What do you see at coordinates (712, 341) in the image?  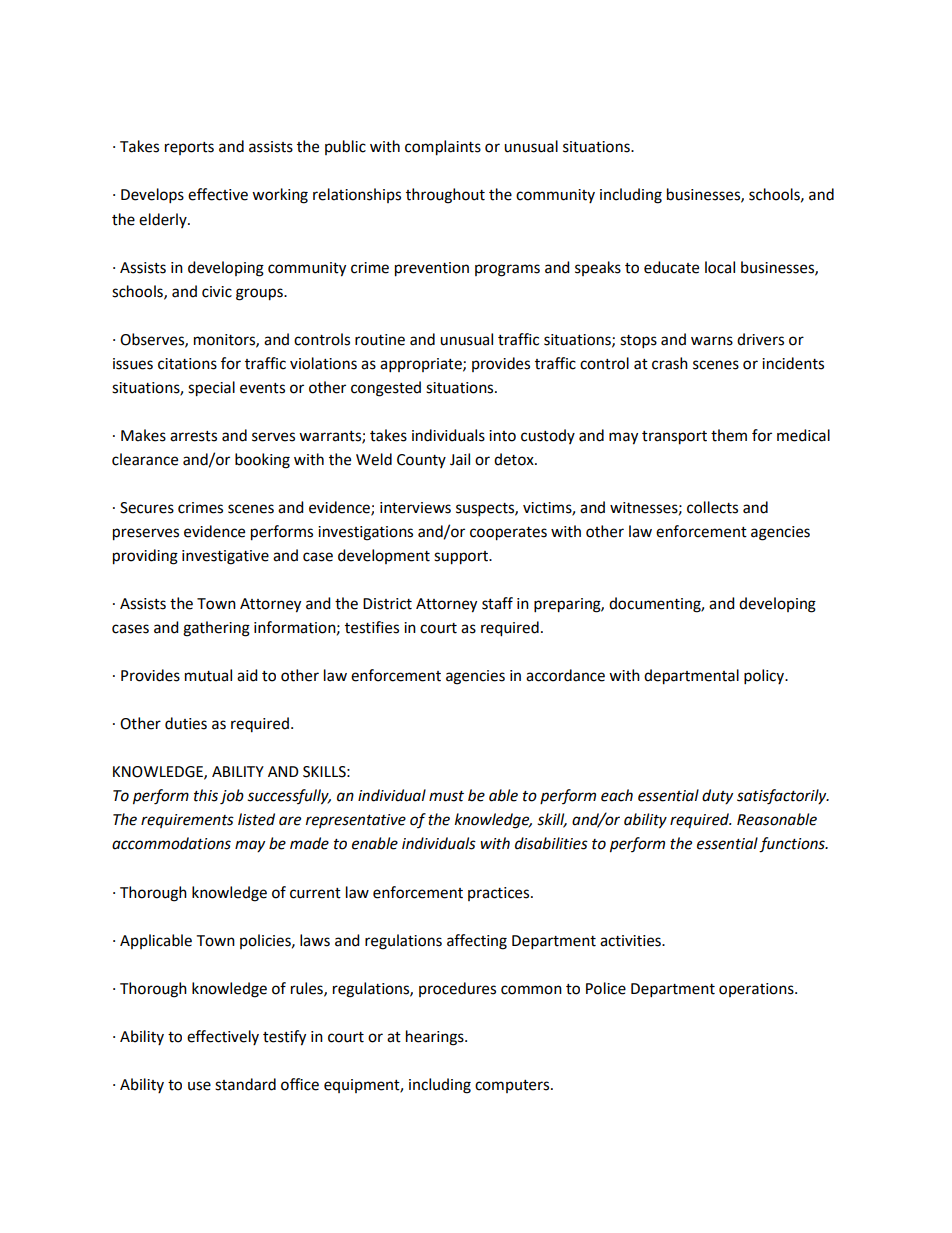 I see `warns` at bounding box center [712, 341].
